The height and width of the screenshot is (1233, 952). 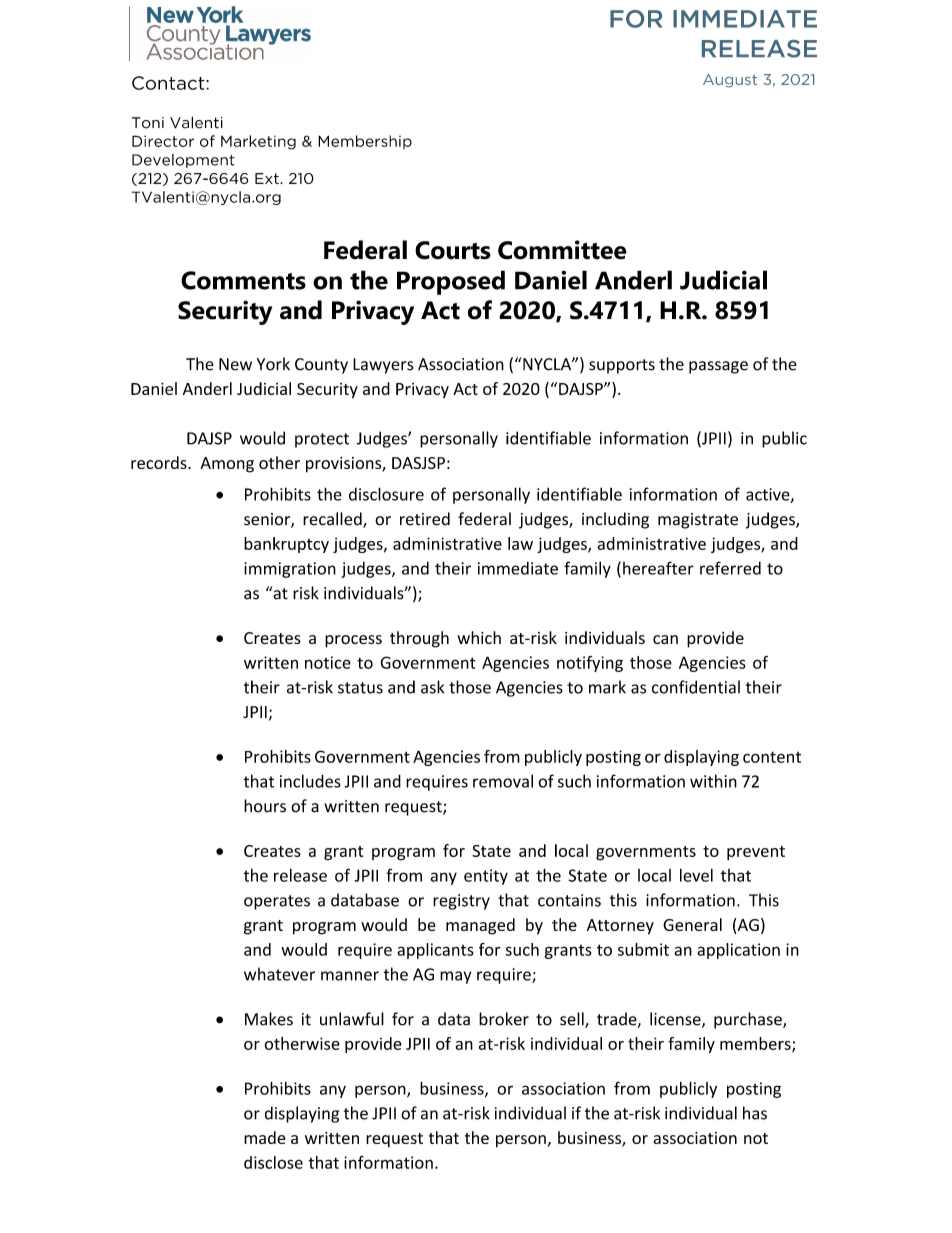 What do you see at coordinates (265, 1137) in the screenshot?
I see `made` at bounding box center [265, 1137].
